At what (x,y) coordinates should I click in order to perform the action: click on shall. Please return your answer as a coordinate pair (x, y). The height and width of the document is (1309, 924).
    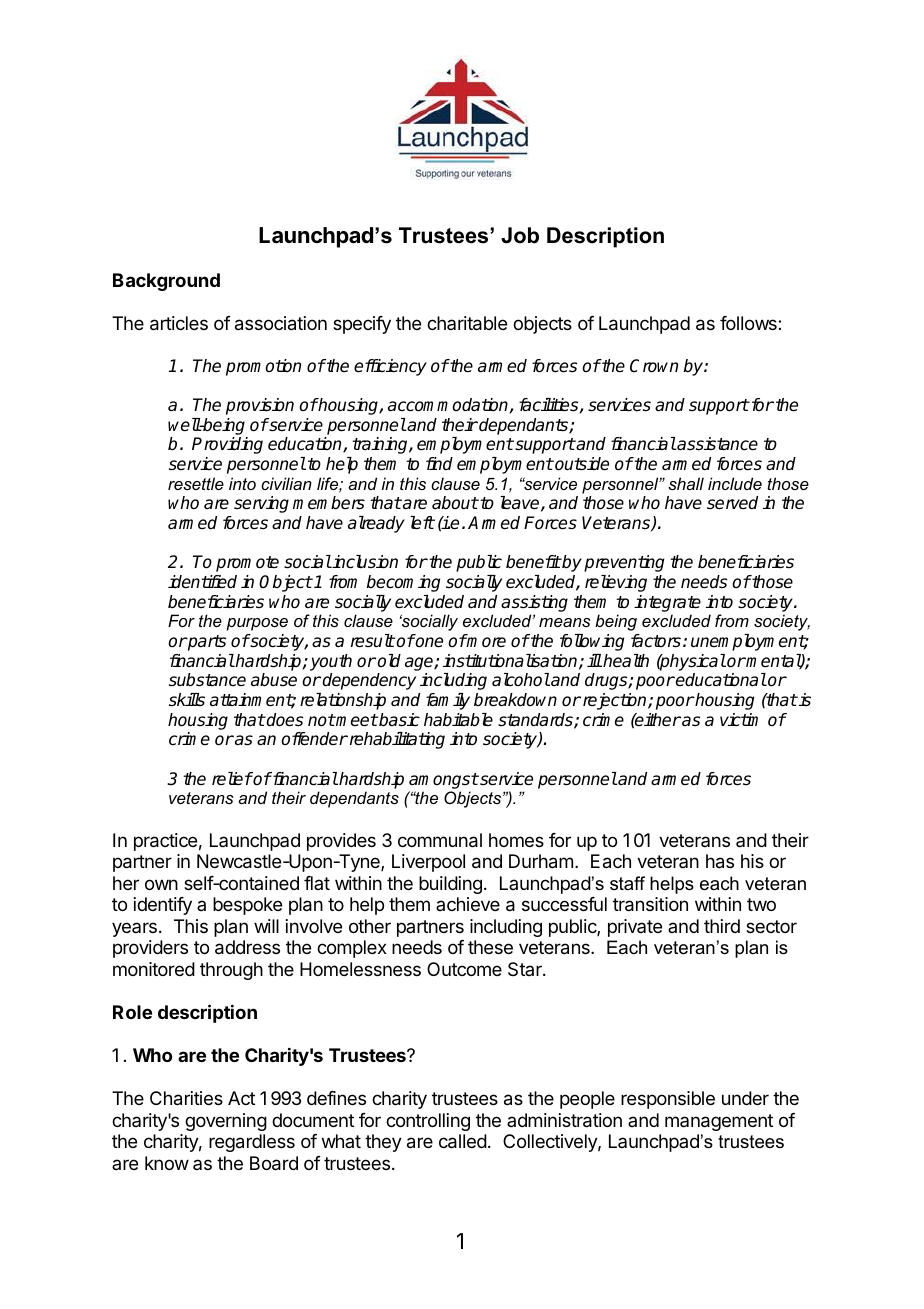
    Looking at the image, I should click on (686, 483).
